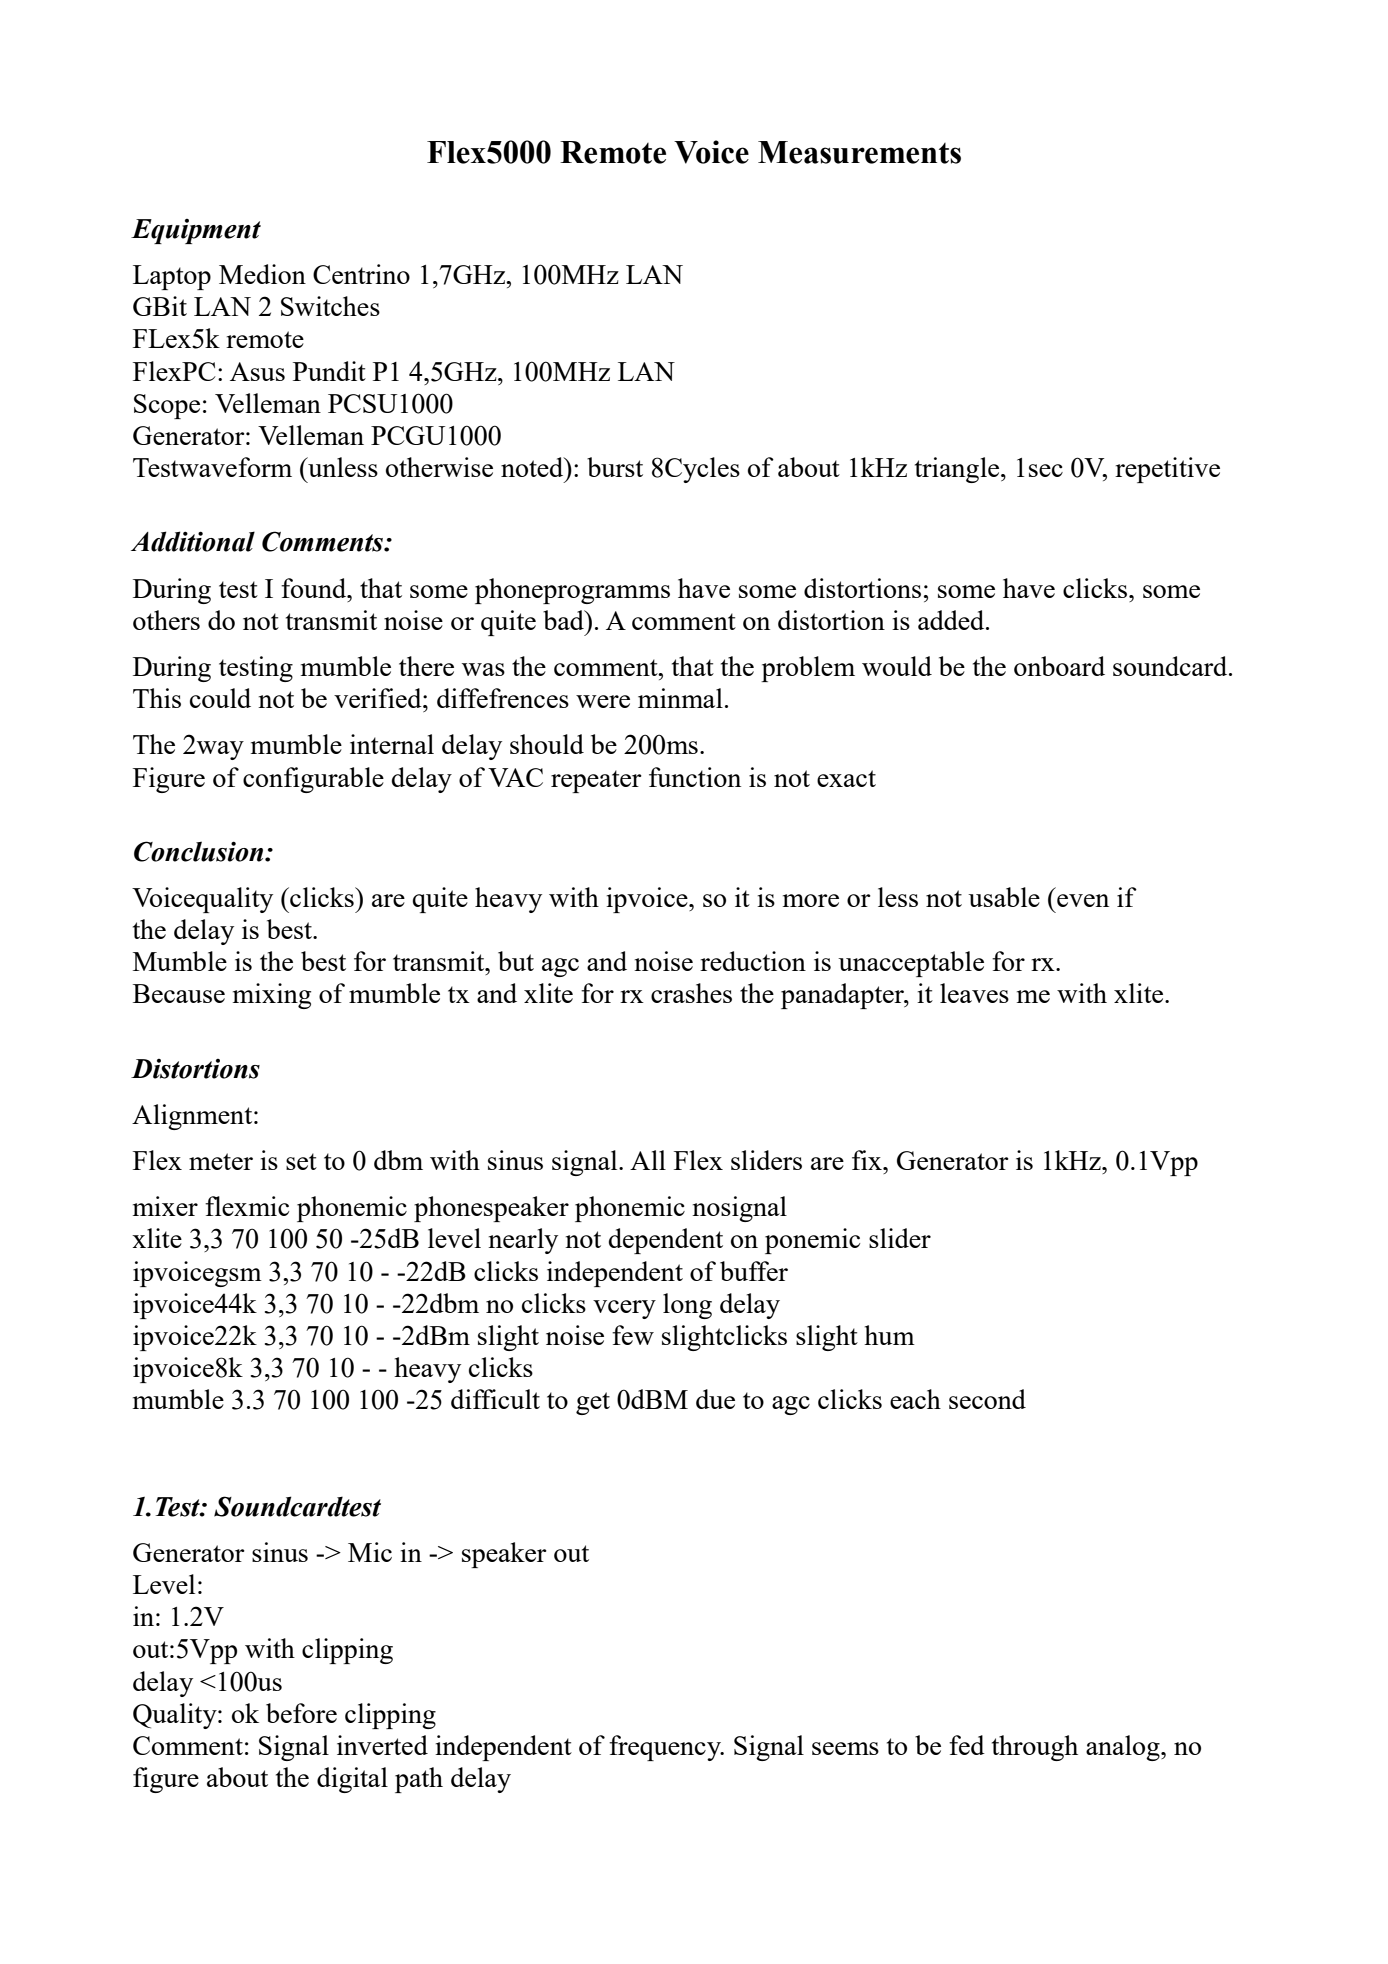  What do you see at coordinates (301, 1713) in the screenshot?
I see `before` at bounding box center [301, 1713].
